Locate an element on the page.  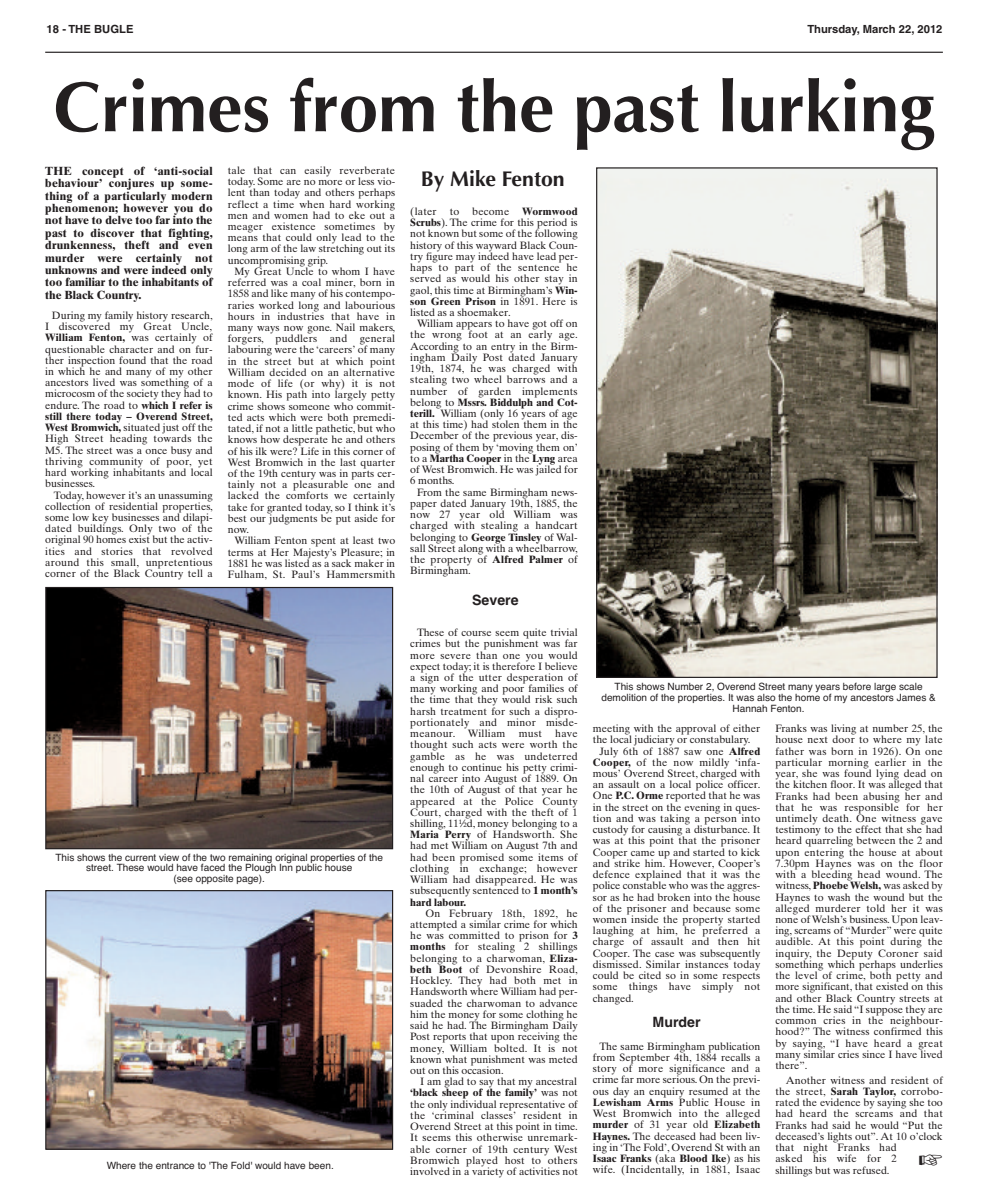
stolen is located at coordinates (505, 423).
